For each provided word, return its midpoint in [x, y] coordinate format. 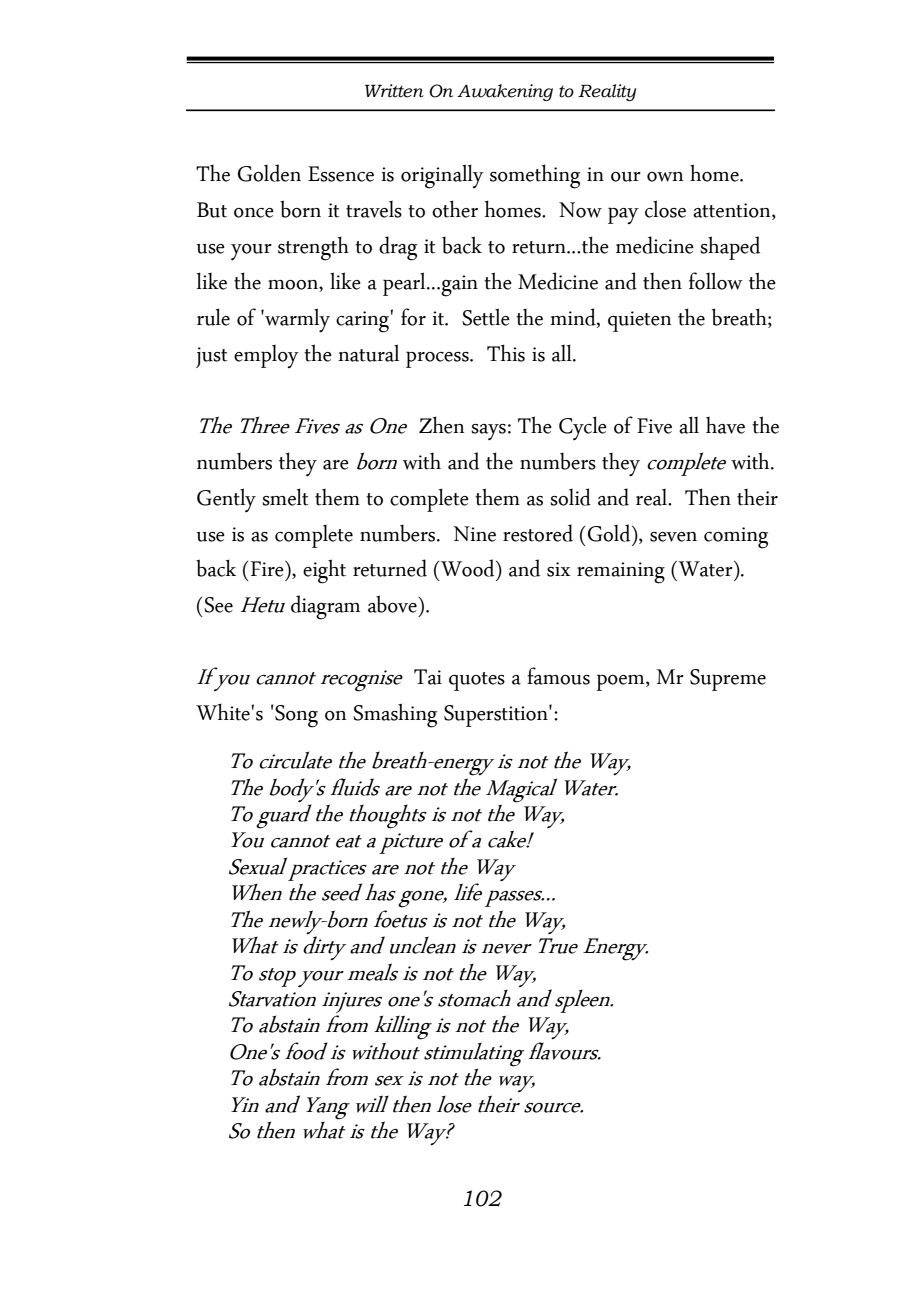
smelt [285, 497]
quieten [639, 321]
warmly [296, 320]
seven [673, 537]
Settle [486, 317]
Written [394, 91]
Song [295, 716]
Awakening [505, 92]
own [665, 177]
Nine [474, 534]
